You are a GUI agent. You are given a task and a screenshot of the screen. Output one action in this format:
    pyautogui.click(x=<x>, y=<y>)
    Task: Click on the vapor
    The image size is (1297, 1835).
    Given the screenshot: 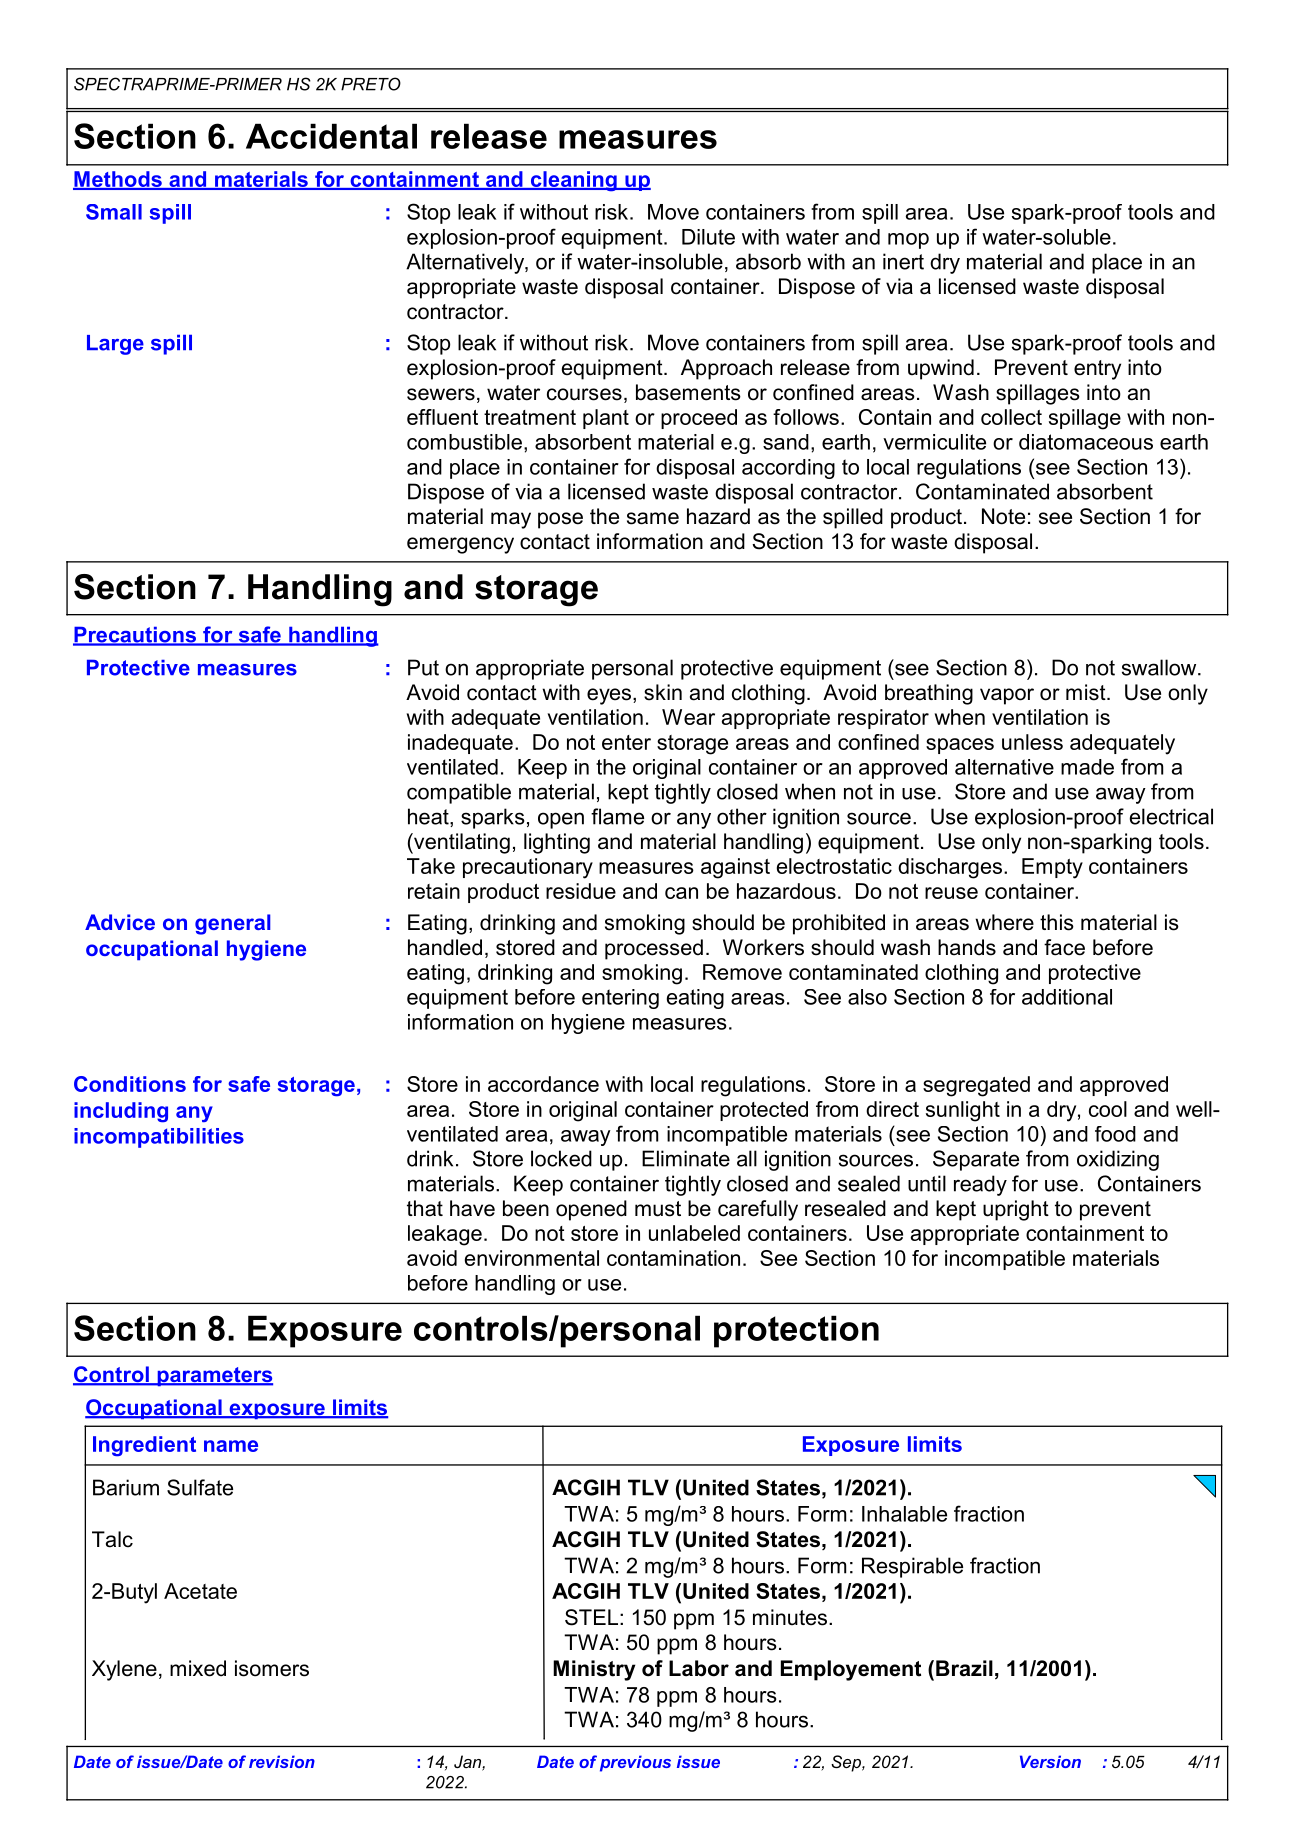 What is the action you would take?
    pyautogui.click(x=1007, y=696)
